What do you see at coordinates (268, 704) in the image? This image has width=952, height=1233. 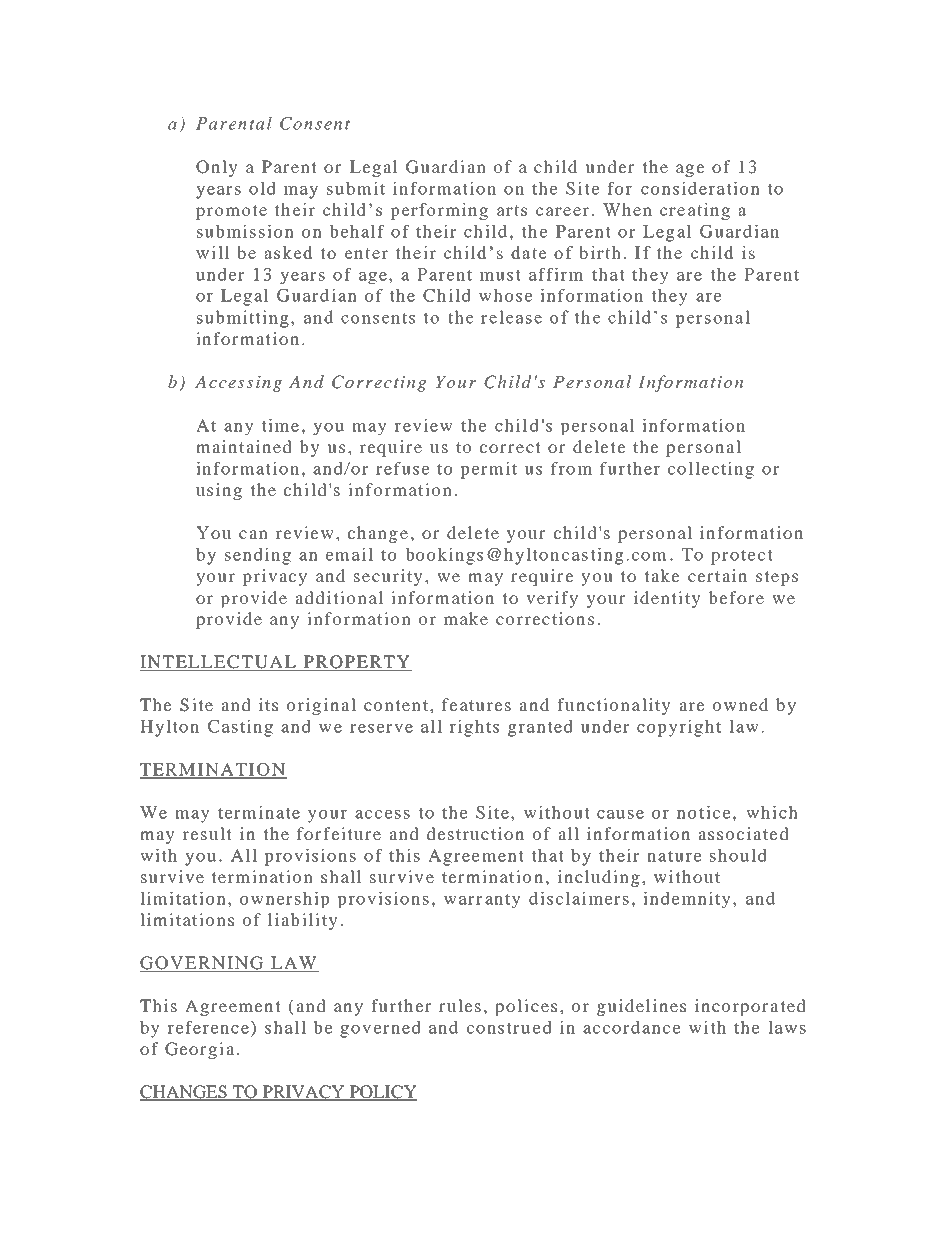 I see `its` at bounding box center [268, 704].
